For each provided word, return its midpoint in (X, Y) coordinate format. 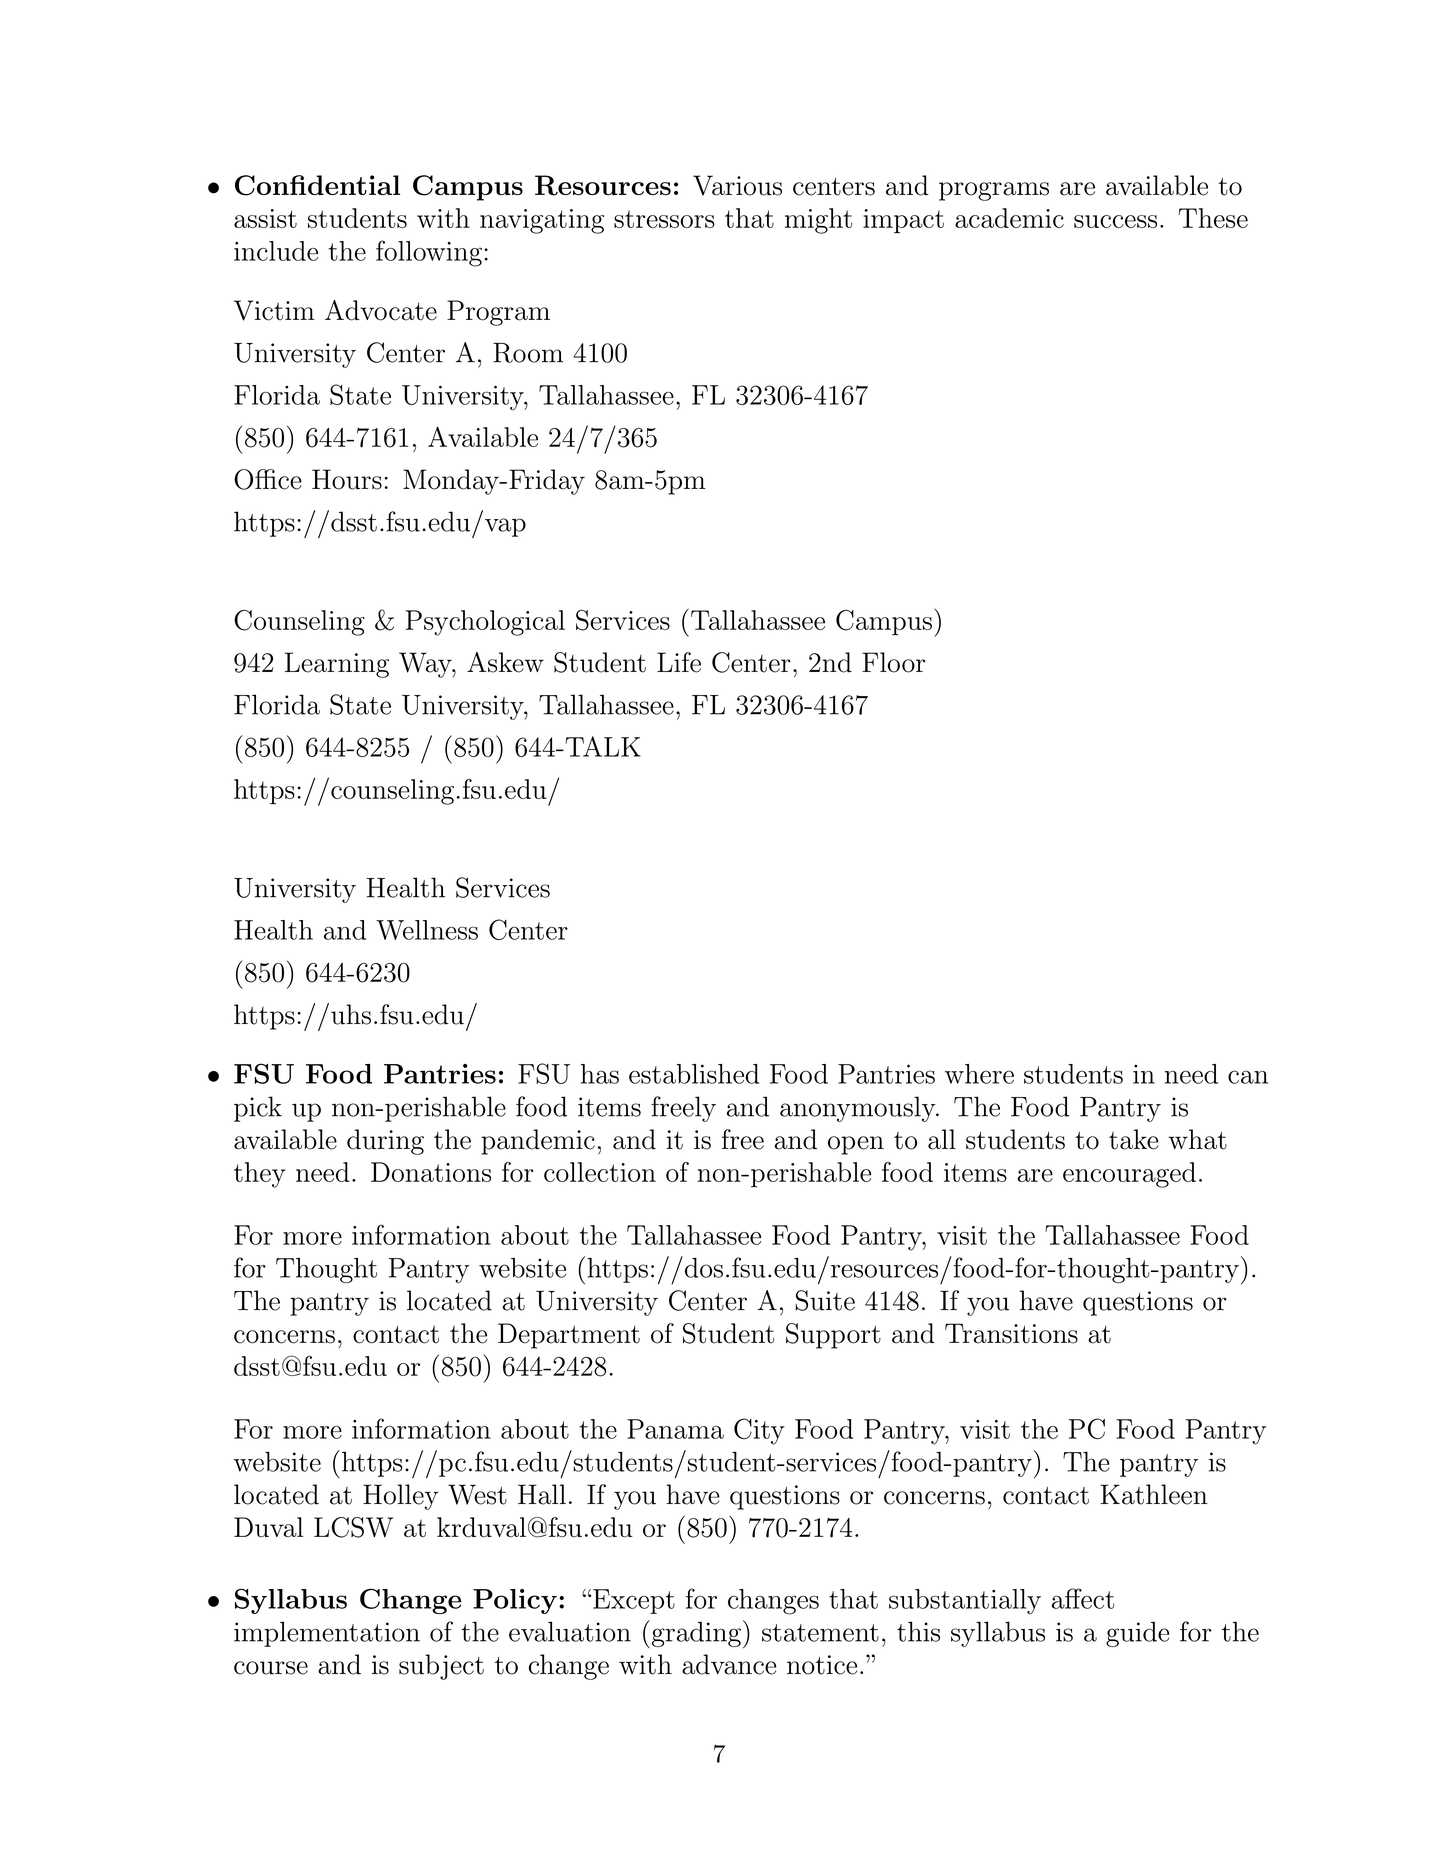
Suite (825, 1300)
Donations (431, 1172)
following (429, 253)
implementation (327, 1634)
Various (737, 185)
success (1115, 221)
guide (1137, 1634)
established (694, 1074)
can (1248, 1077)
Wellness (427, 930)
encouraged (1129, 1175)
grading (695, 1634)
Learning (337, 665)
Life (679, 662)
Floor (893, 662)
